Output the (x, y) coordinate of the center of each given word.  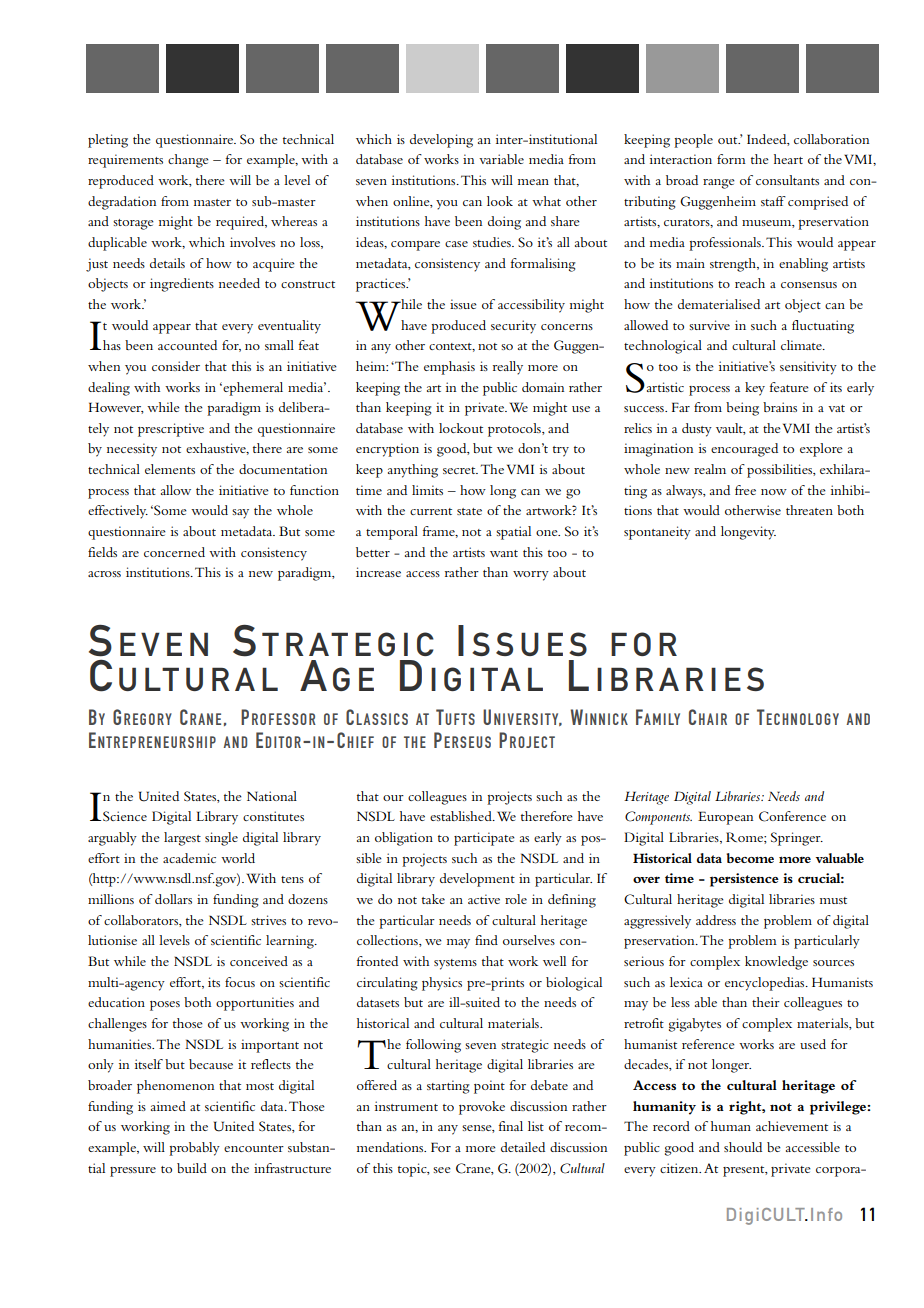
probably (194, 1149)
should (743, 1147)
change (188, 161)
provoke (482, 1108)
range (719, 184)
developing (441, 141)
